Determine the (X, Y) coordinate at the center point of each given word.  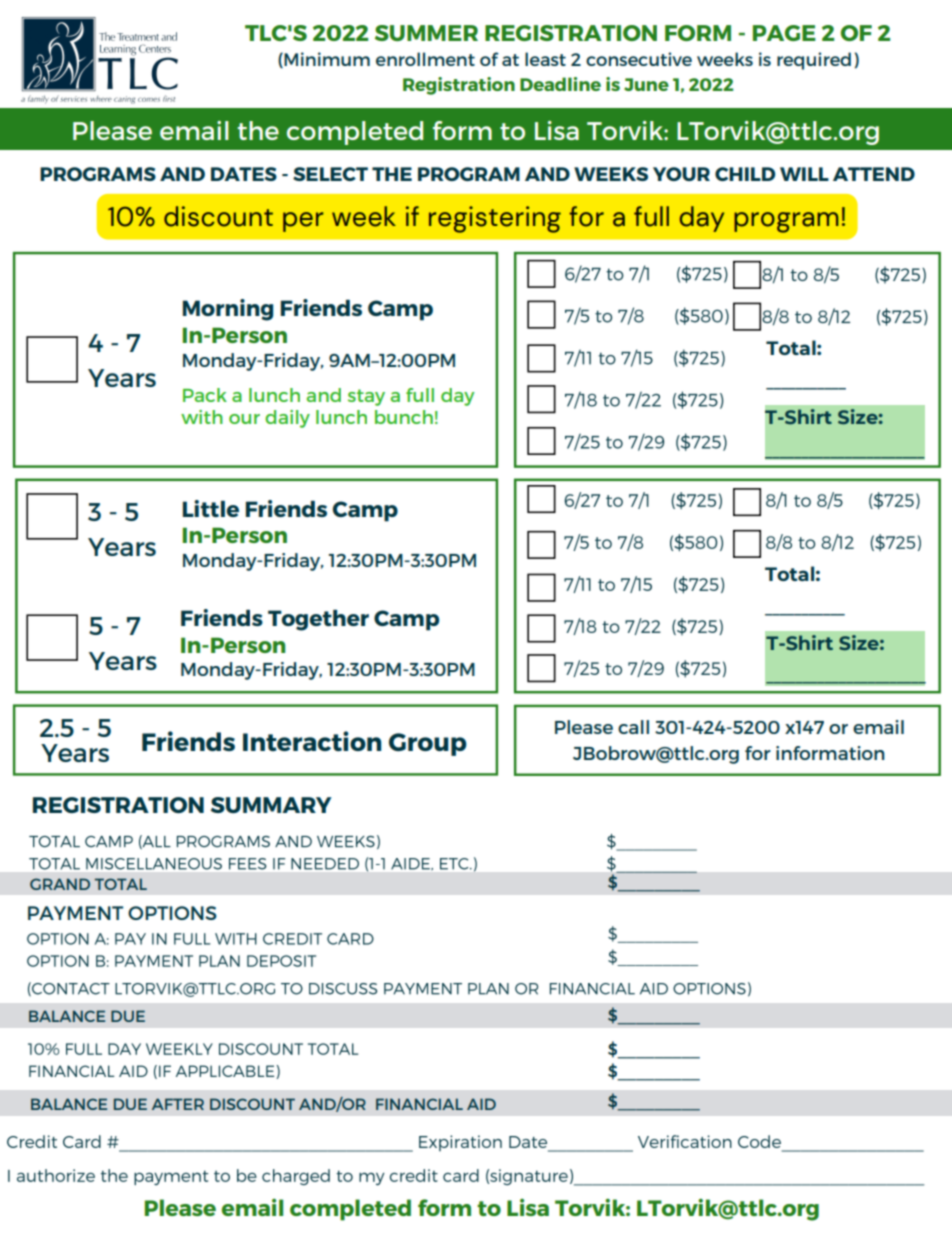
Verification (685, 1141)
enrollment (425, 59)
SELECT (330, 174)
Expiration (460, 1143)
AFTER (178, 1104)
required (814, 61)
